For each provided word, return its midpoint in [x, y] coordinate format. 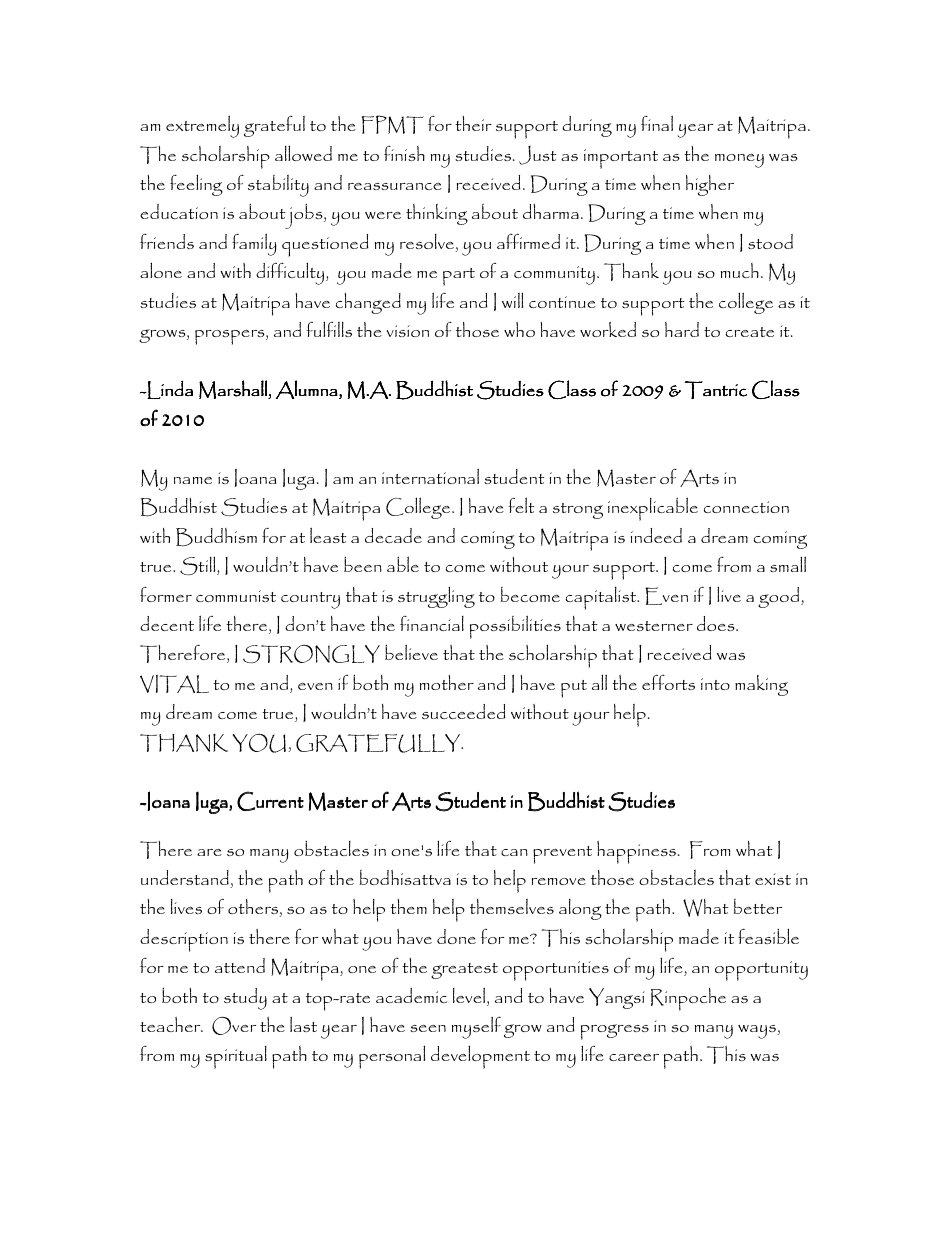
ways [758, 1032]
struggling [436, 597]
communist [236, 596]
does [717, 623]
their [473, 123]
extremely [202, 126]
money [739, 161]
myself [476, 1027]
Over [234, 1026]
